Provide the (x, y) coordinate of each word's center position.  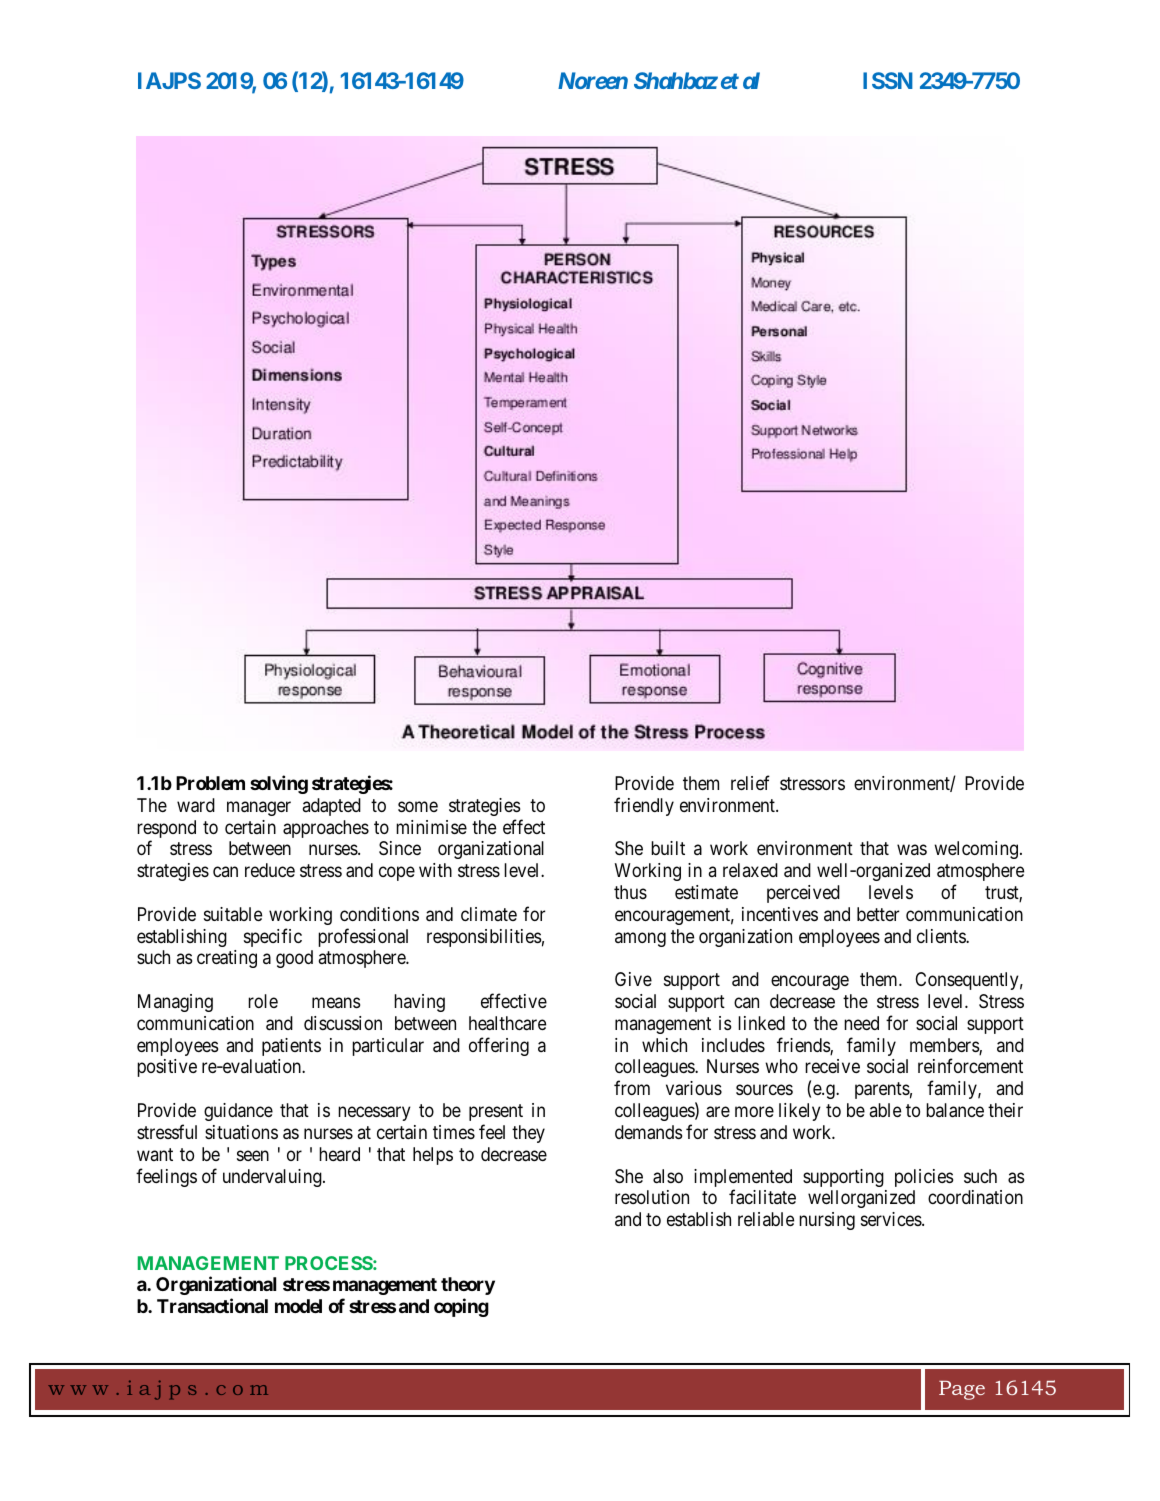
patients (291, 1047)
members (945, 1046)
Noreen (593, 80)
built (668, 848)
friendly (644, 806)
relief (750, 782)
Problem (210, 783)
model (298, 1306)
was (912, 850)
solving (279, 784)
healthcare (507, 1023)
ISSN (888, 80)
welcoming (976, 850)
